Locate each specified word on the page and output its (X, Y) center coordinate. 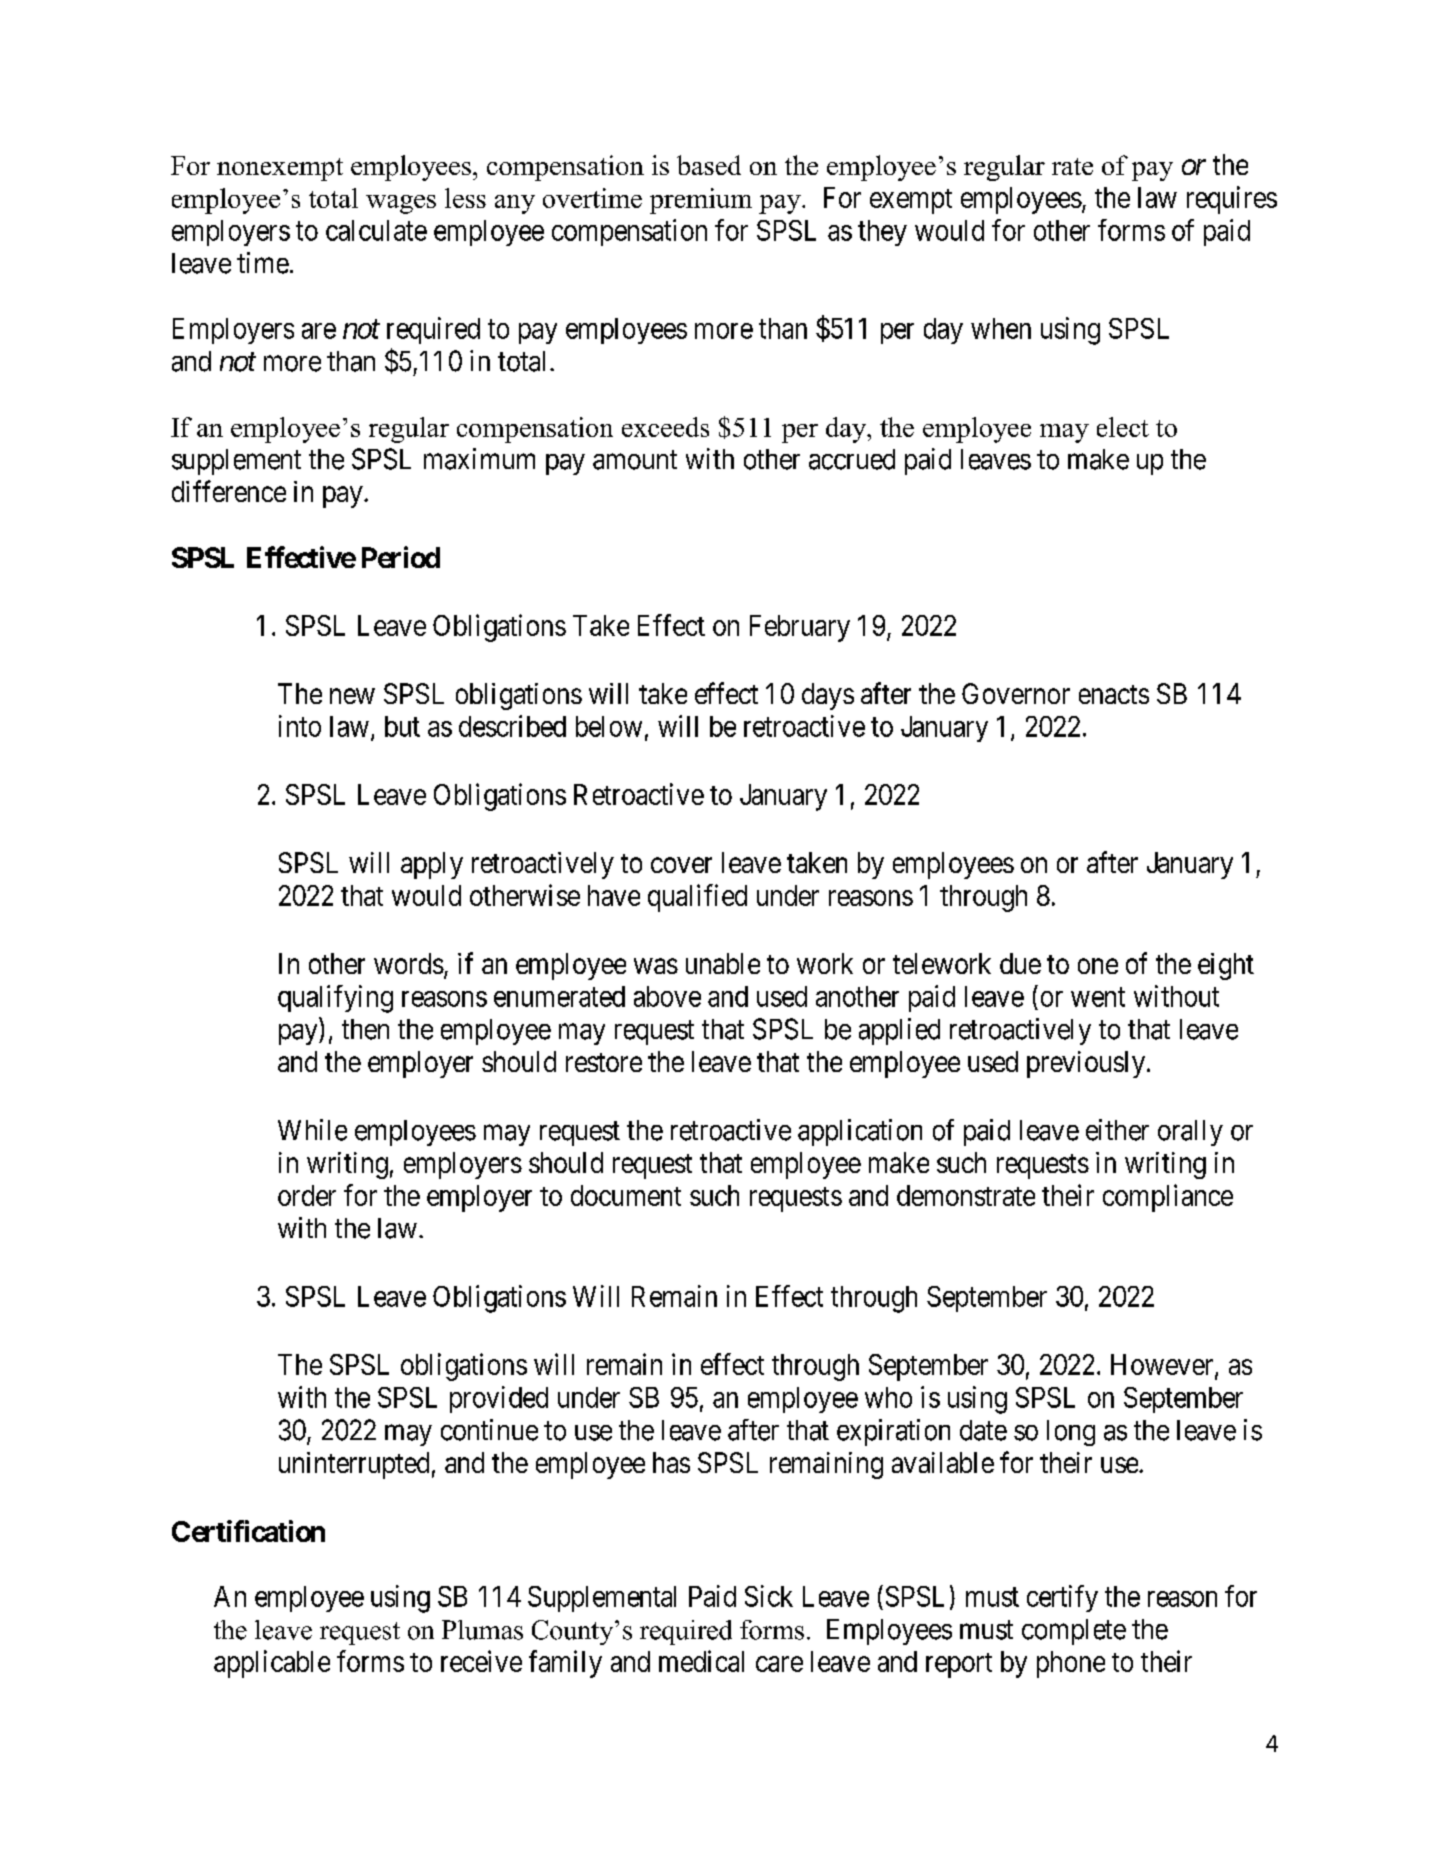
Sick (769, 1596)
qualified (697, 898)
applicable (272, 1664)
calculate (376, 230)
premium (701, 201)
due (1020, 963)
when (1001, 328)
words (409, 963)
